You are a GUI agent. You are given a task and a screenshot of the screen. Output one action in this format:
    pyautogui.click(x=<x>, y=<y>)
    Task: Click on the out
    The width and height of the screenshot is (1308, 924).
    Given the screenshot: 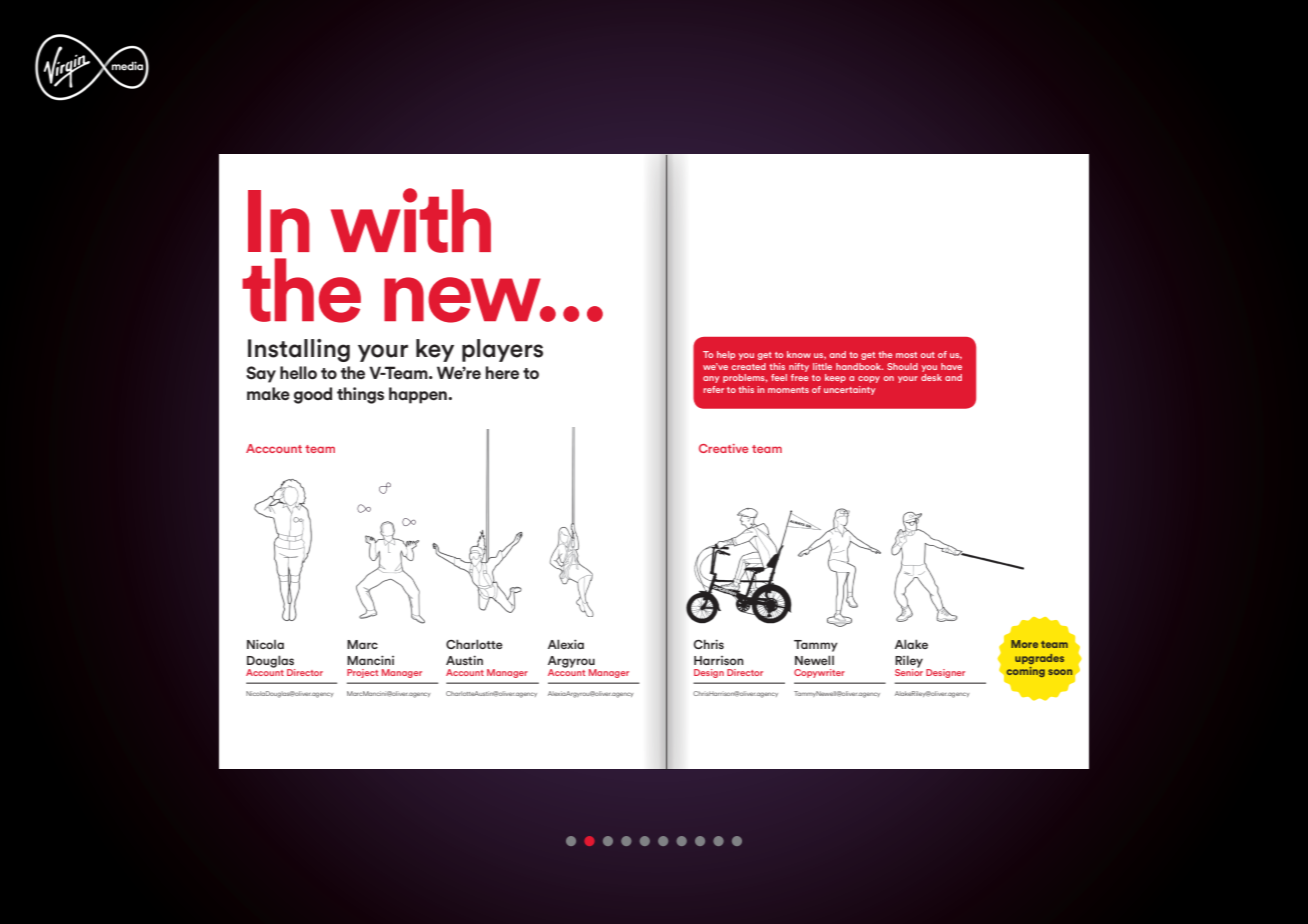 What is the action you would take?
    pyautogui.click(x=927, y=355)
